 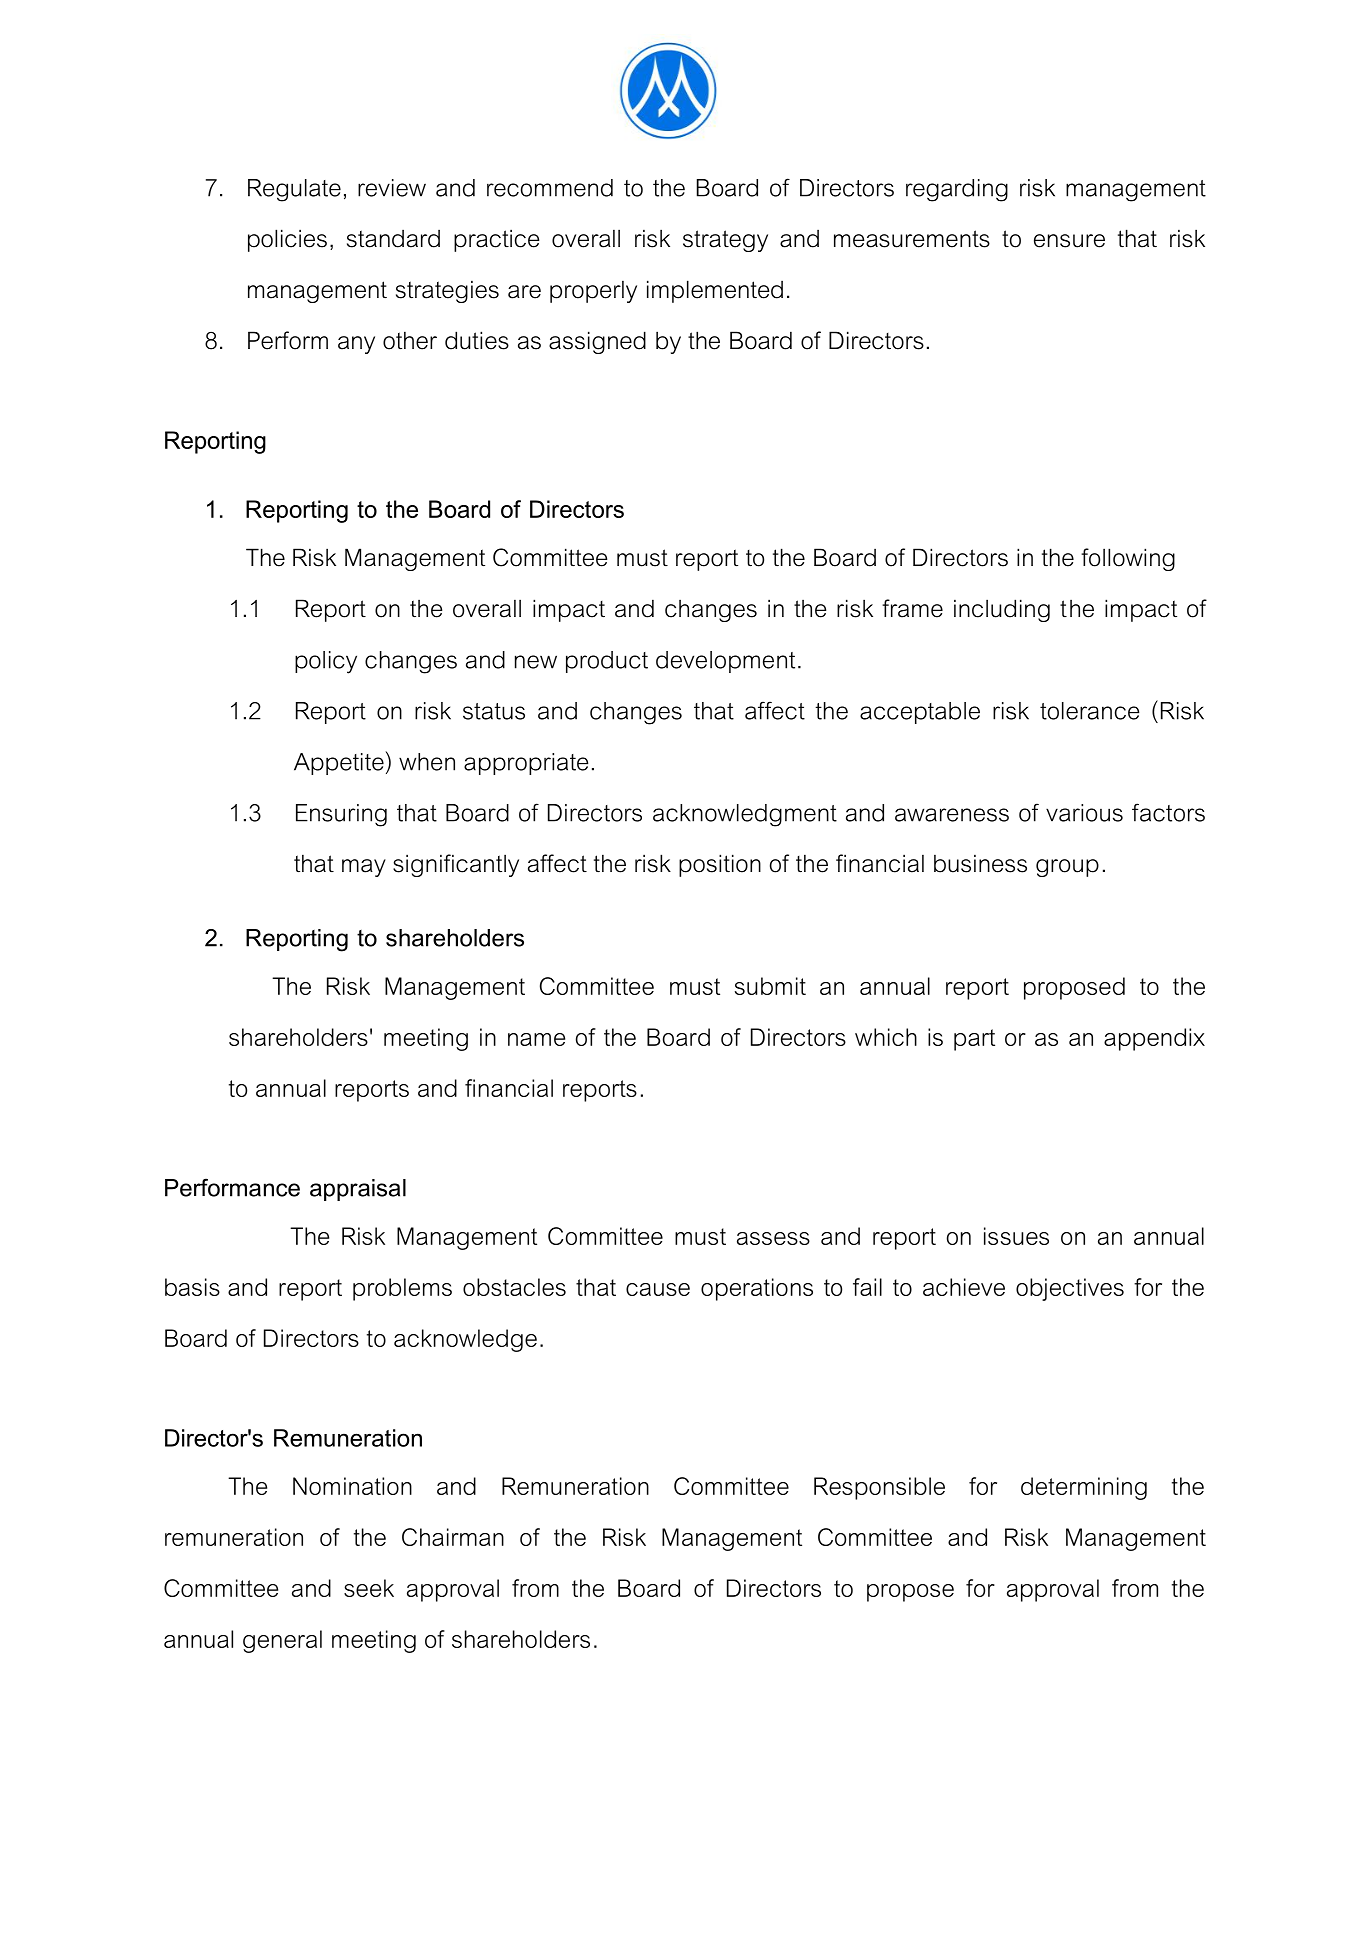 I want to click on policies, so click(x=287, y=240).
